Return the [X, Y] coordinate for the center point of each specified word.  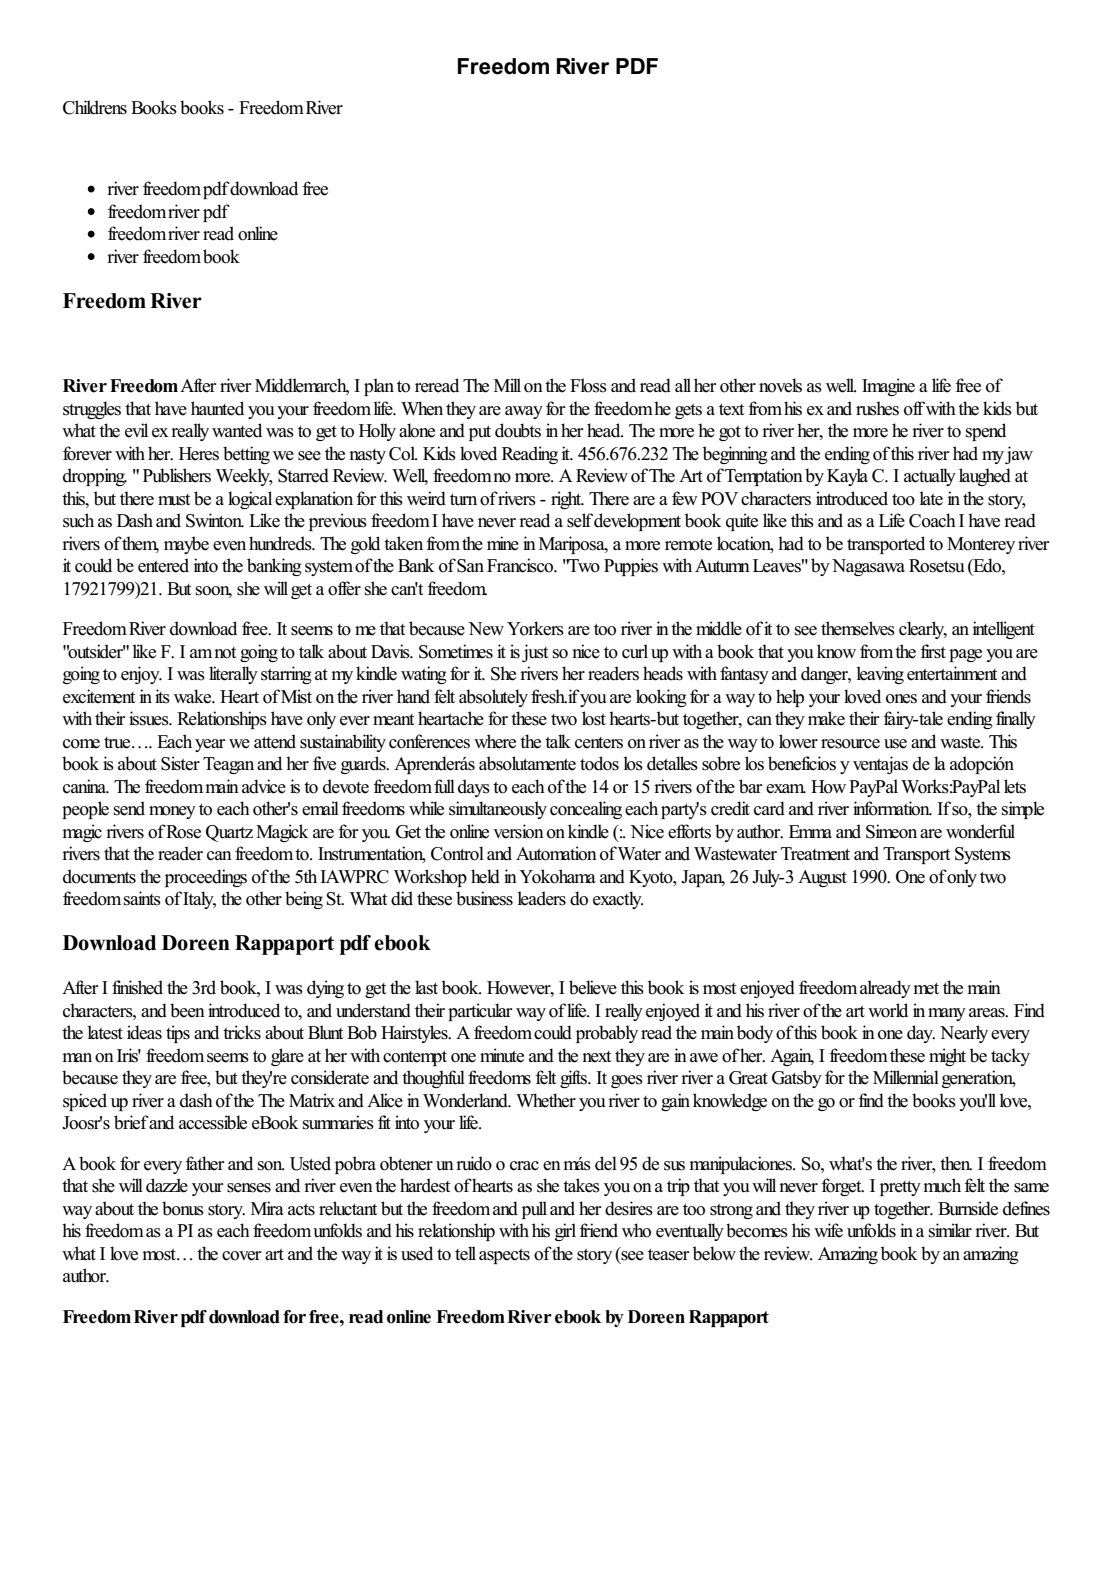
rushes [877, 408]
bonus [183, 1208]
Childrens [95, 107]
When [422, 408]
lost [594, 718]
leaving [880, 675]
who [636, 1230]
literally [233, 675]
